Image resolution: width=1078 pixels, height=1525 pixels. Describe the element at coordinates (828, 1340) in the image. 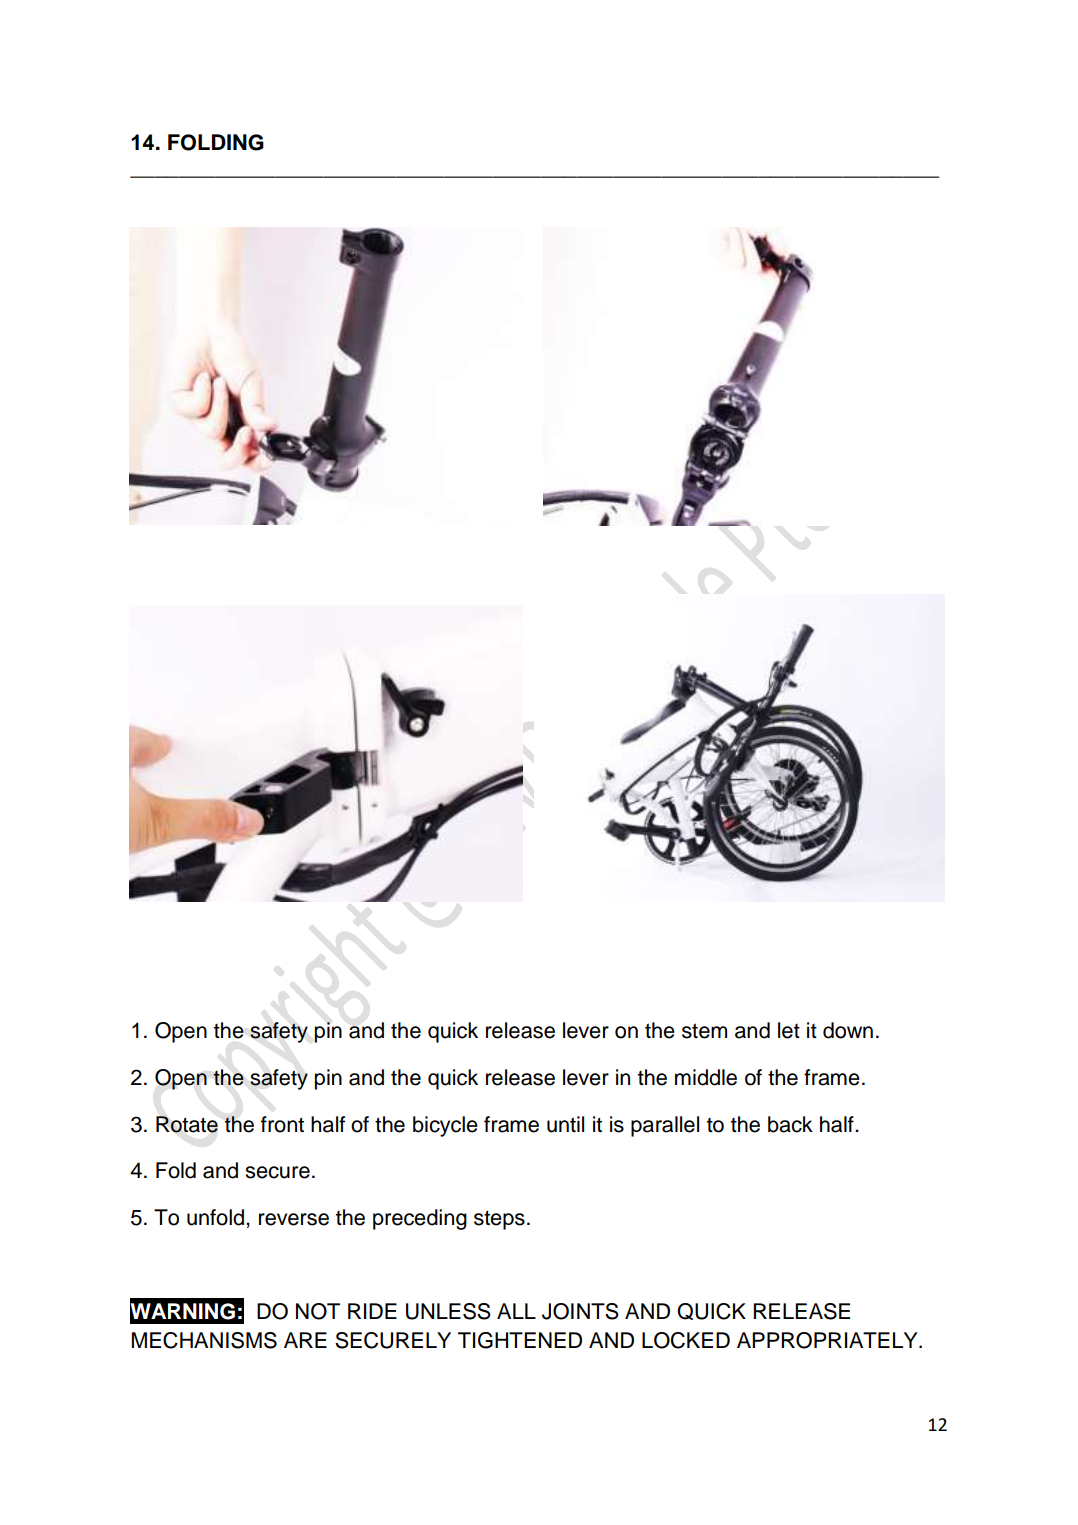

I see `APPROPRIATELY` at that location.
